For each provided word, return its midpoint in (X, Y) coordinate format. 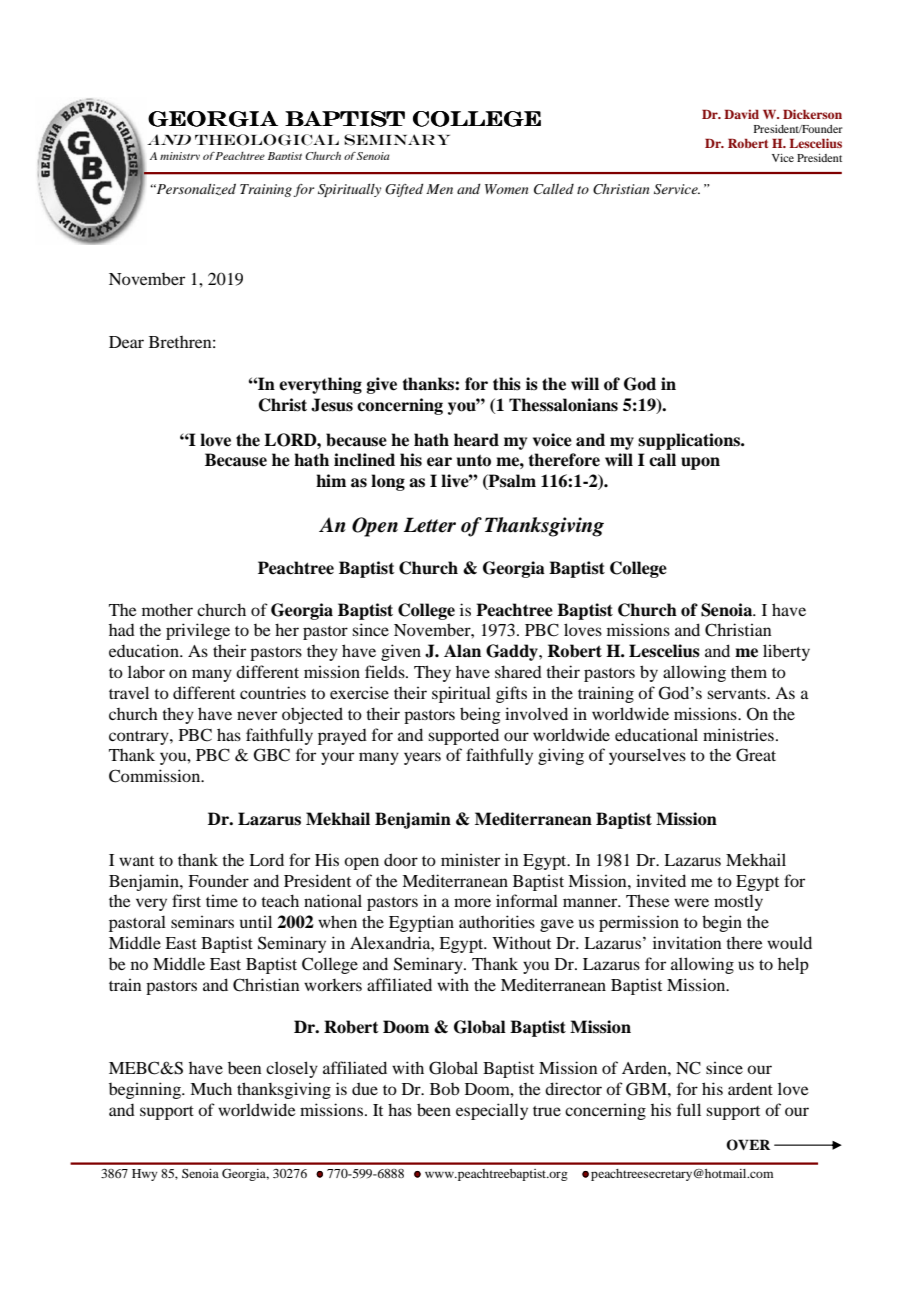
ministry (180, 156)
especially (492, 1111)
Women (506, 189)
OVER (748, 1145)
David (741, 114)
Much (211, 1088)
